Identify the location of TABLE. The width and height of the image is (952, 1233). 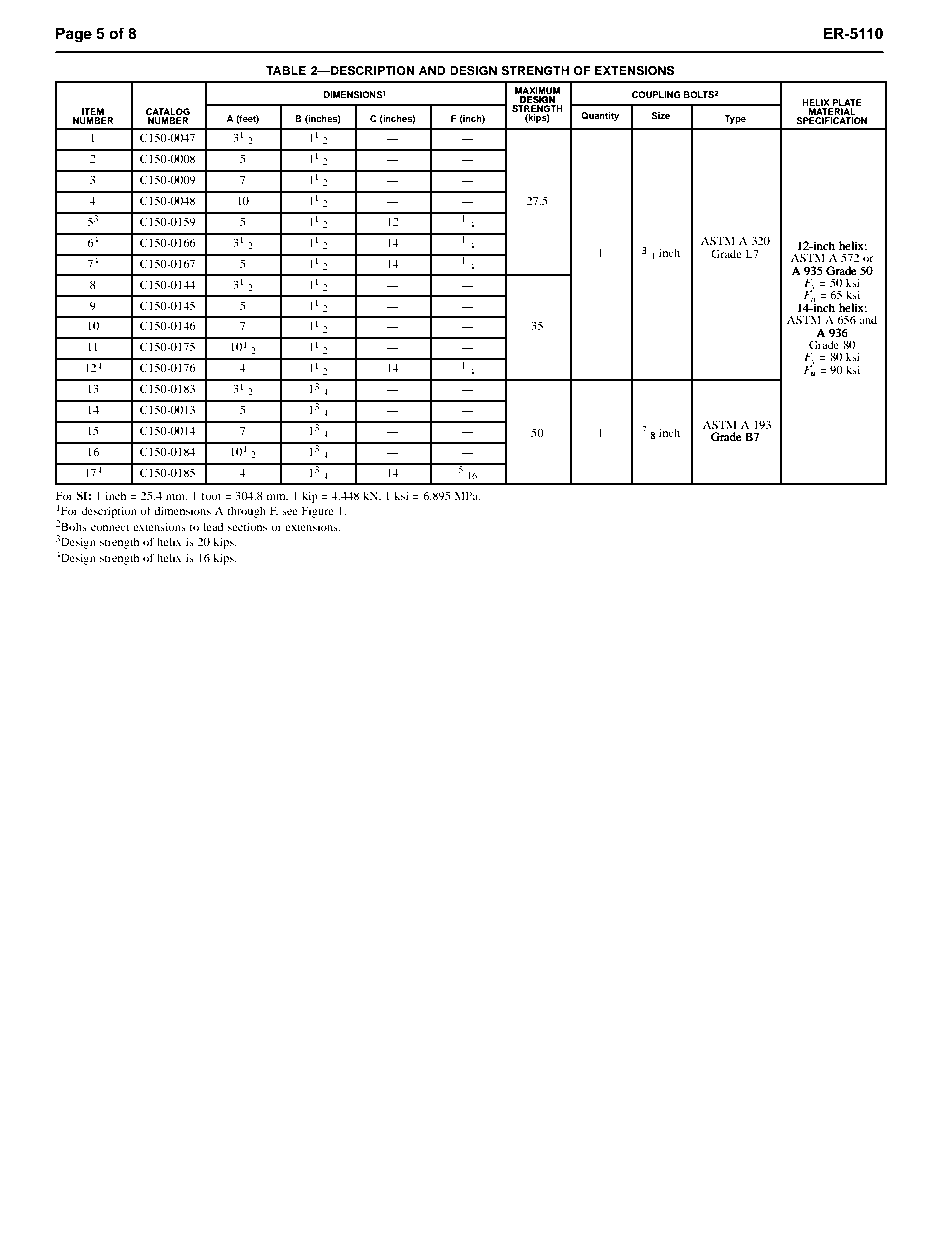
(286, 70).
